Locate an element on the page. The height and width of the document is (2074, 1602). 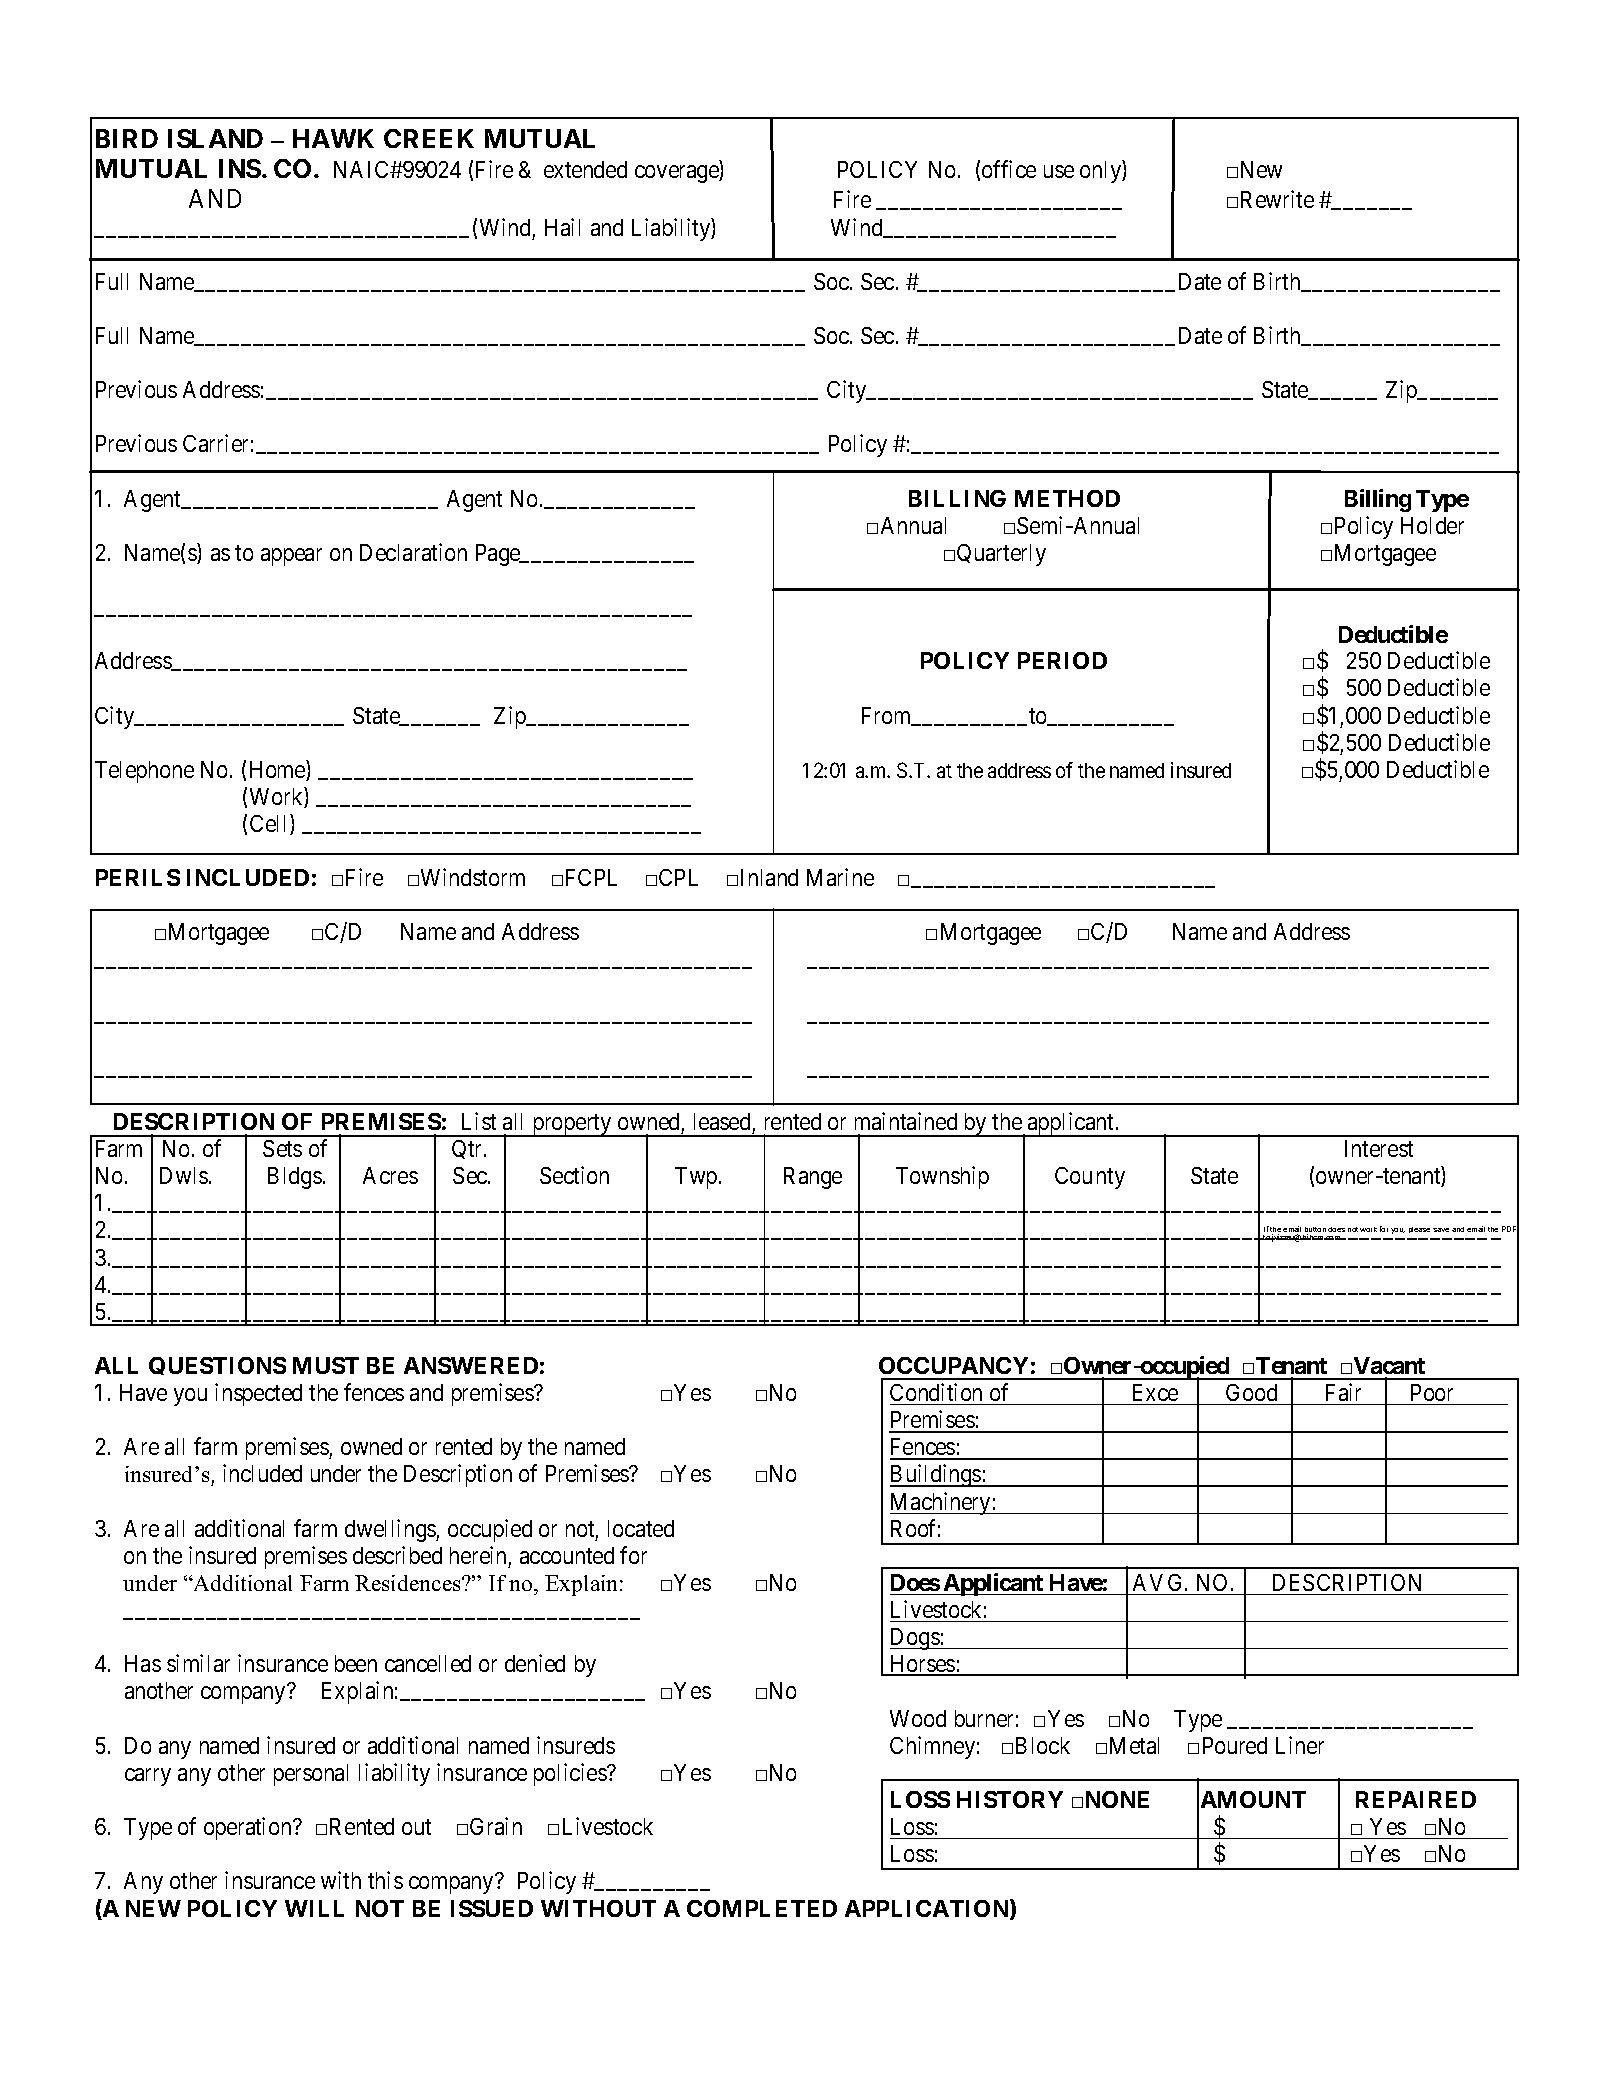
Holder is located at coordinates (1432, 525).
